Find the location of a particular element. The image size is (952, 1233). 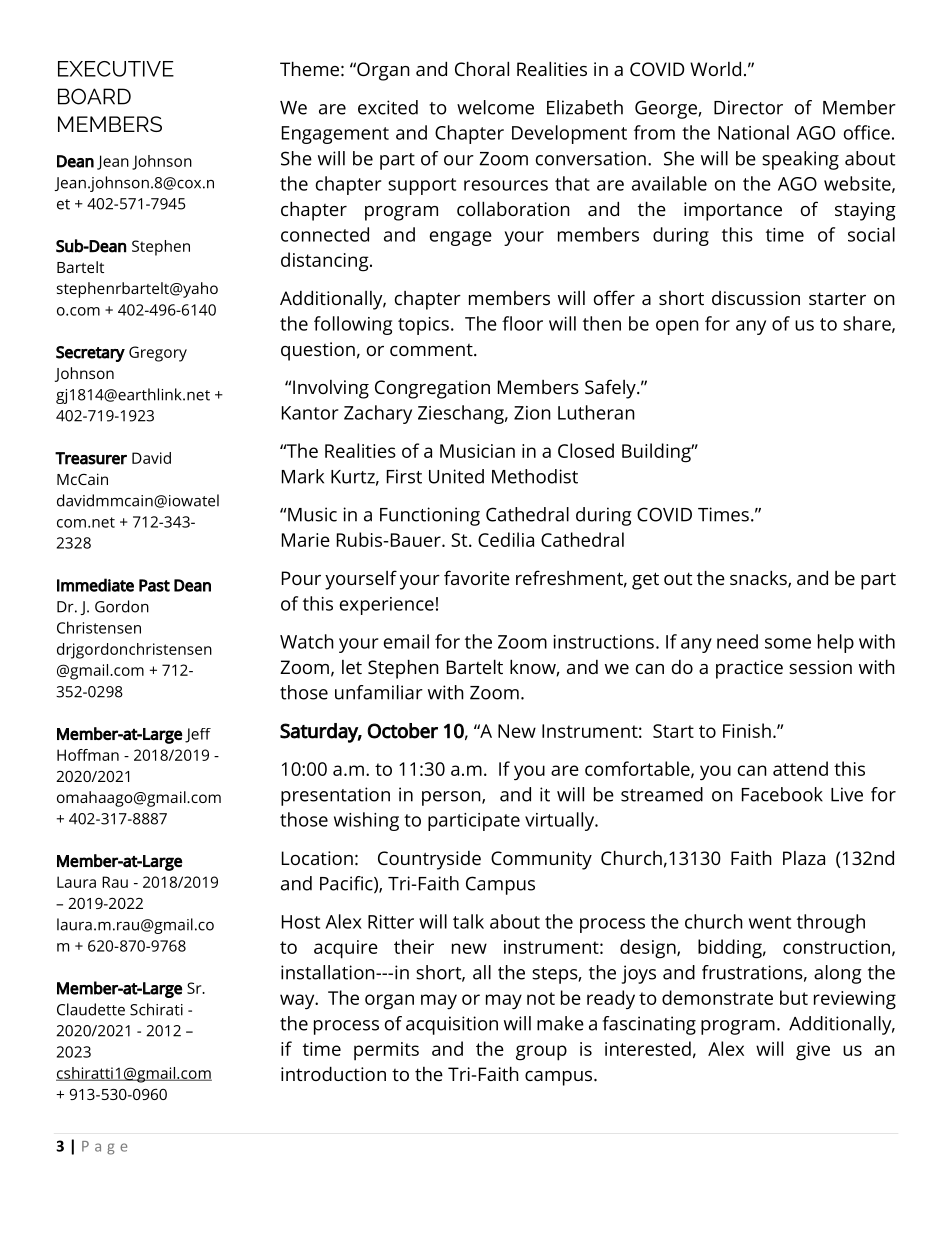

welcome is located at coordinates (495, 107).
